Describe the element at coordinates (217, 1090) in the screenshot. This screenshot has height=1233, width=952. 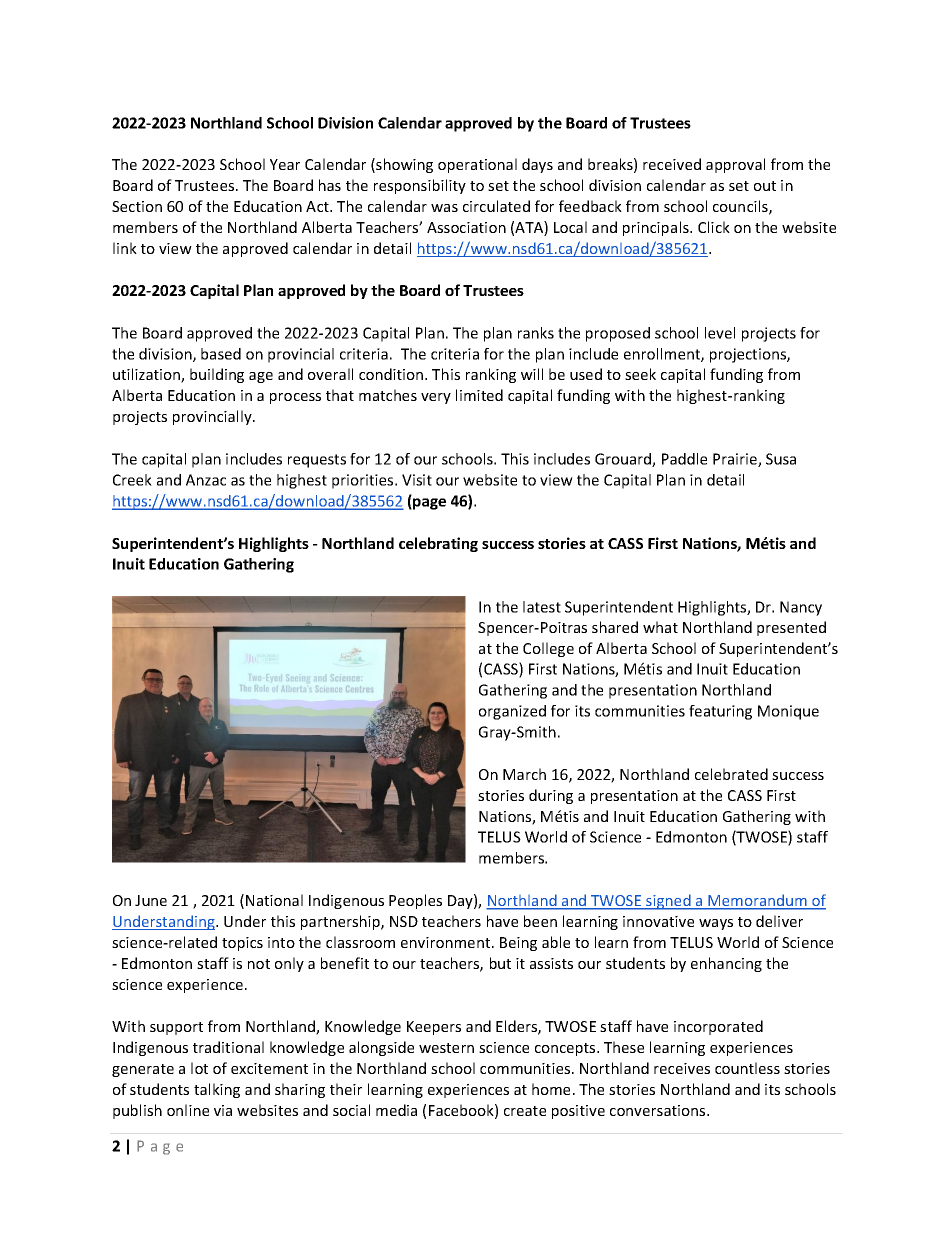
I see `talking` at that location.
